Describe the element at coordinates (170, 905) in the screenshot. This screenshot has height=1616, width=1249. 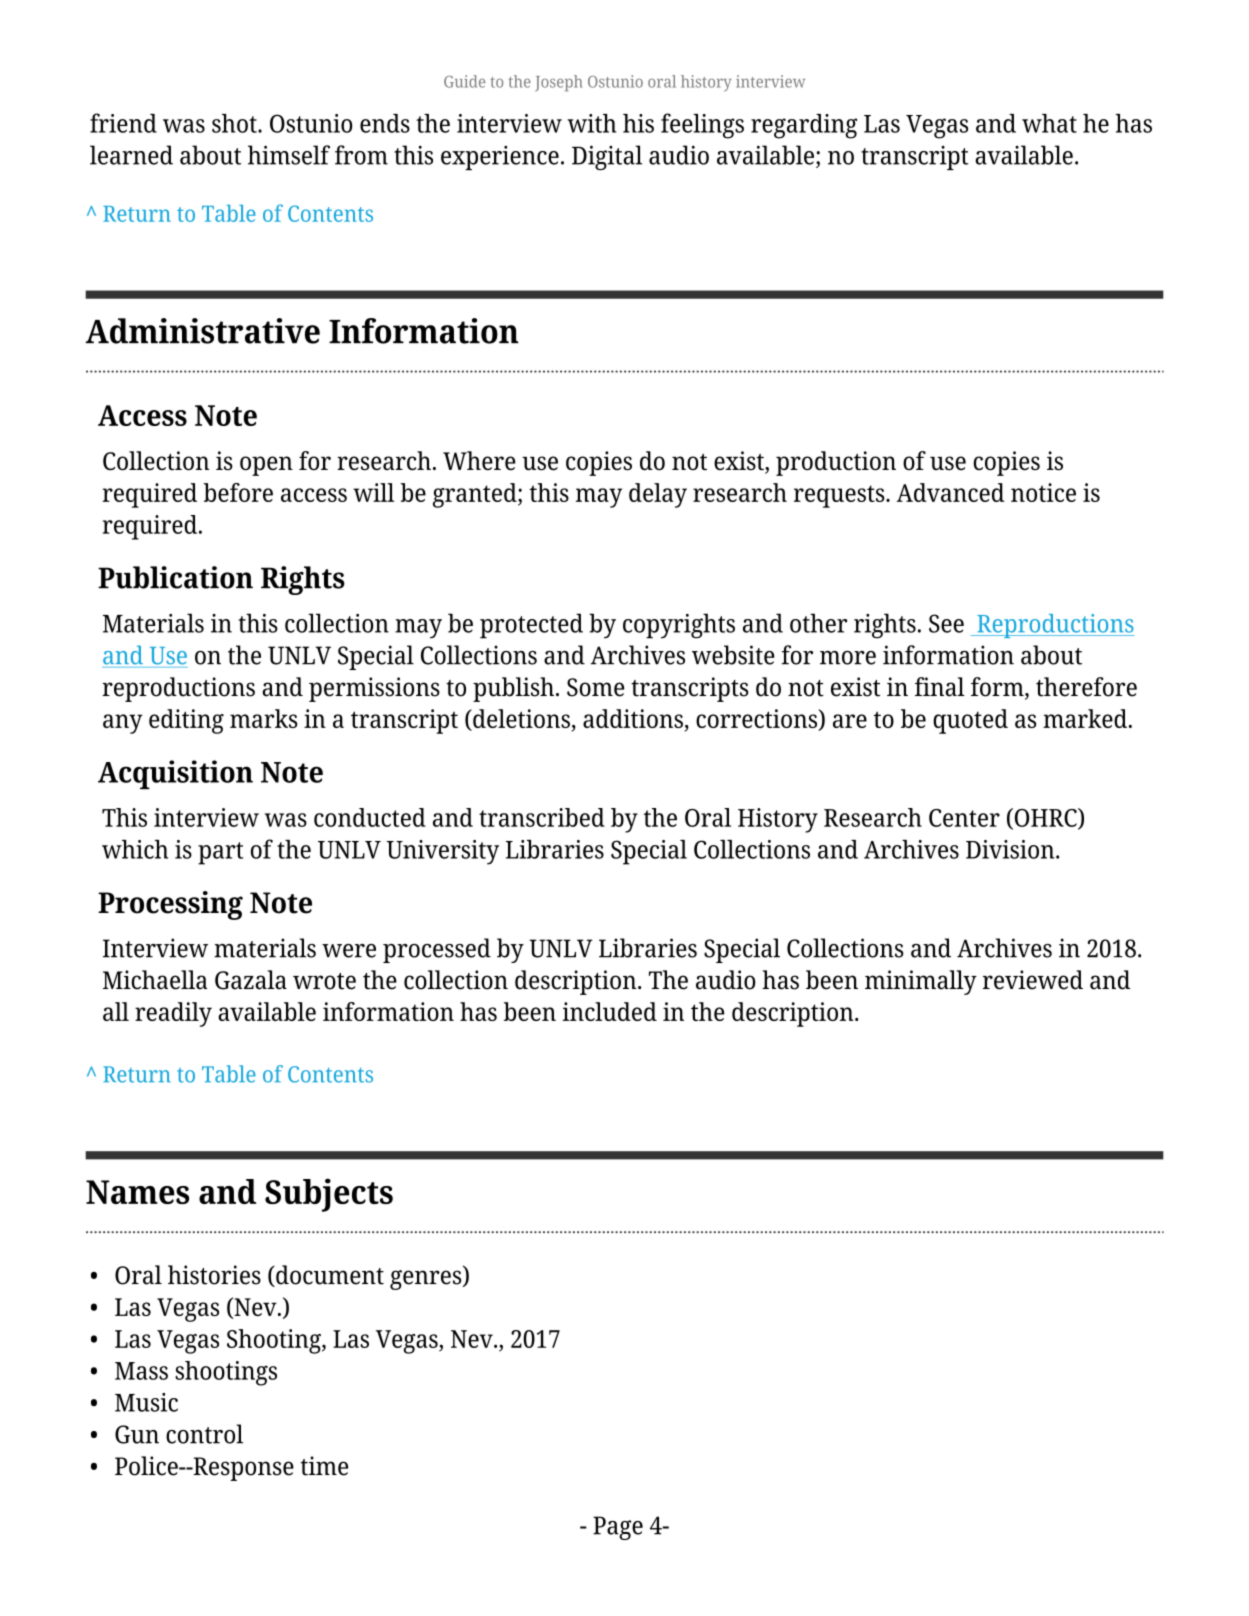
I see `Processing` at that location.
